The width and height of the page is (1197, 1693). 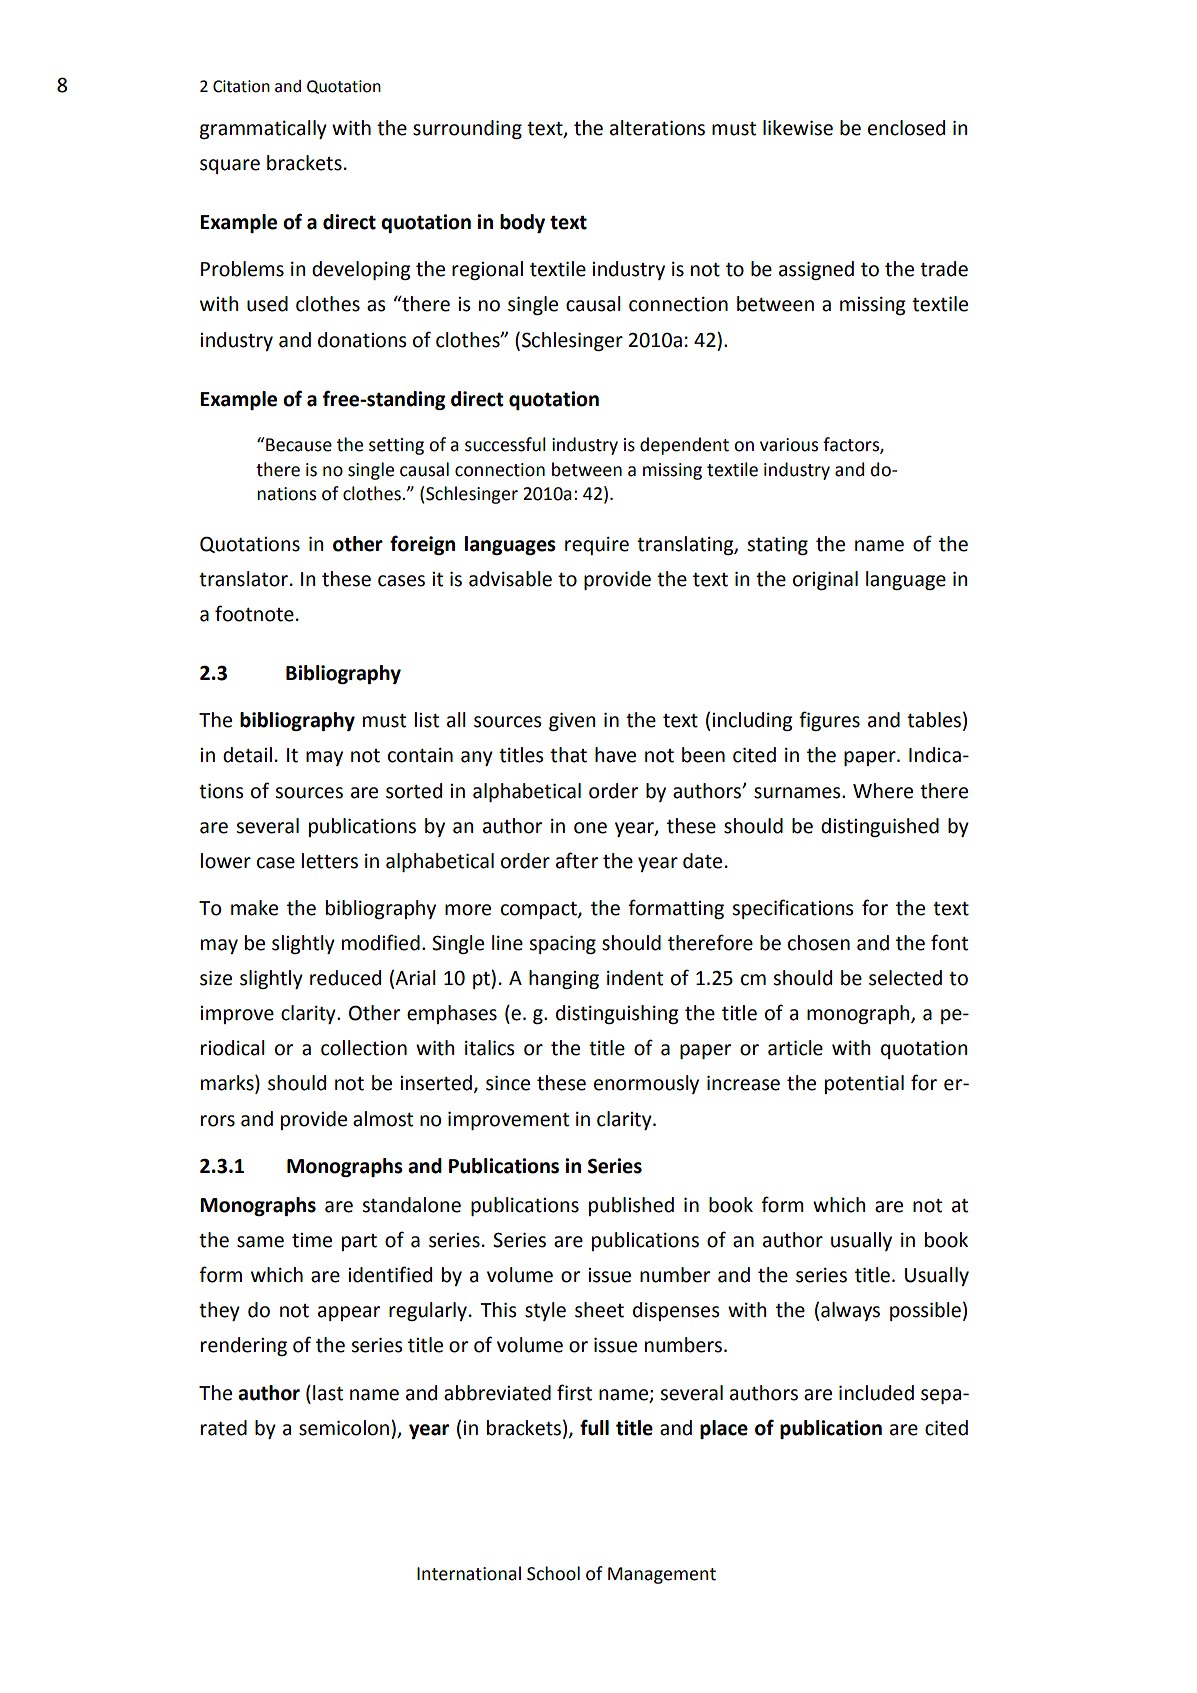 What do you see at coordinates (597, 546) in the page?
I see `require` at bounding box center [597, 546].
